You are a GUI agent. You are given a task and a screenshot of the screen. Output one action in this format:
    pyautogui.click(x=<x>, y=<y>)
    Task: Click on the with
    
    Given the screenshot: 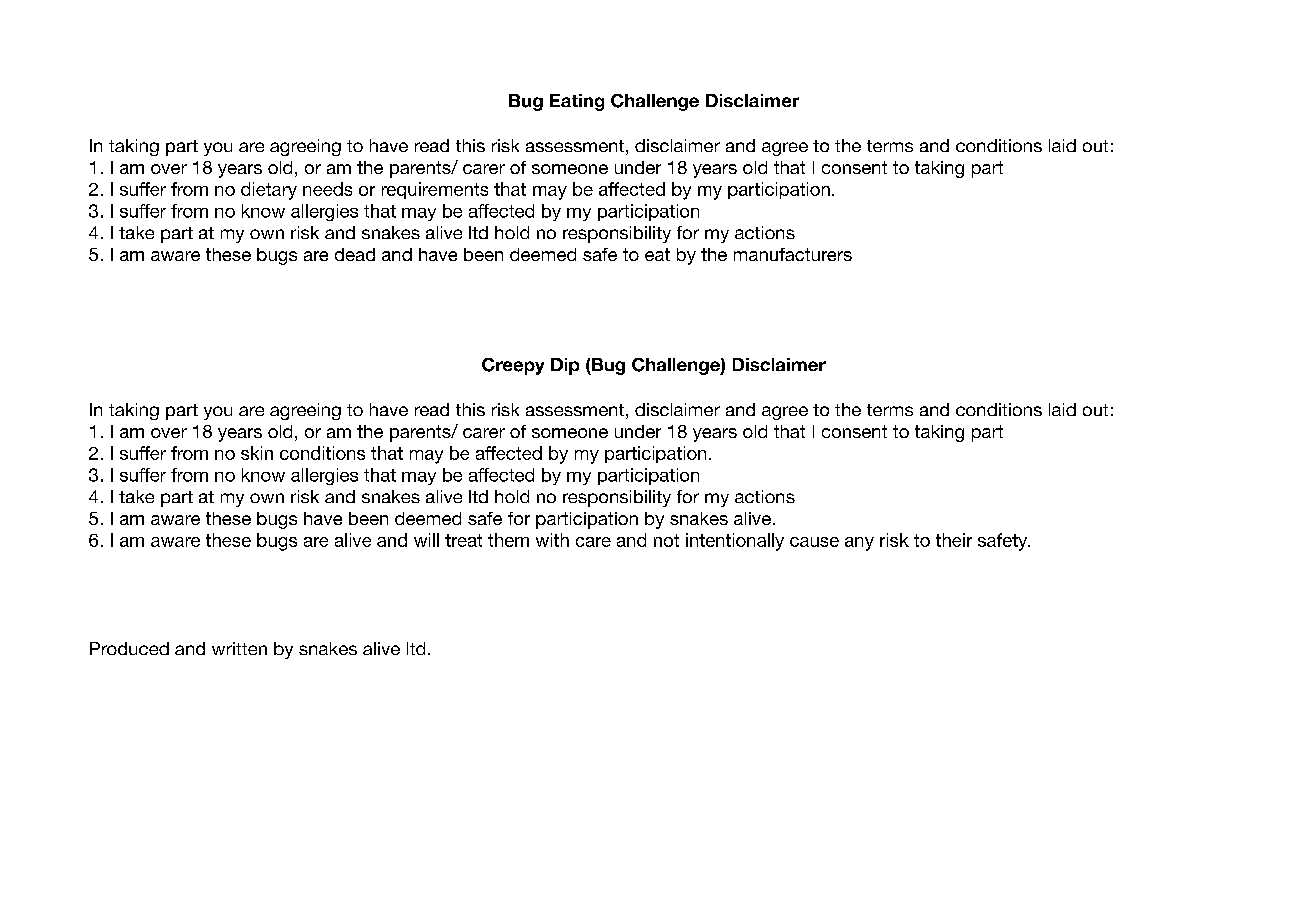 What is the action you would take?
    pyautogui.click(x=552, y=540)
